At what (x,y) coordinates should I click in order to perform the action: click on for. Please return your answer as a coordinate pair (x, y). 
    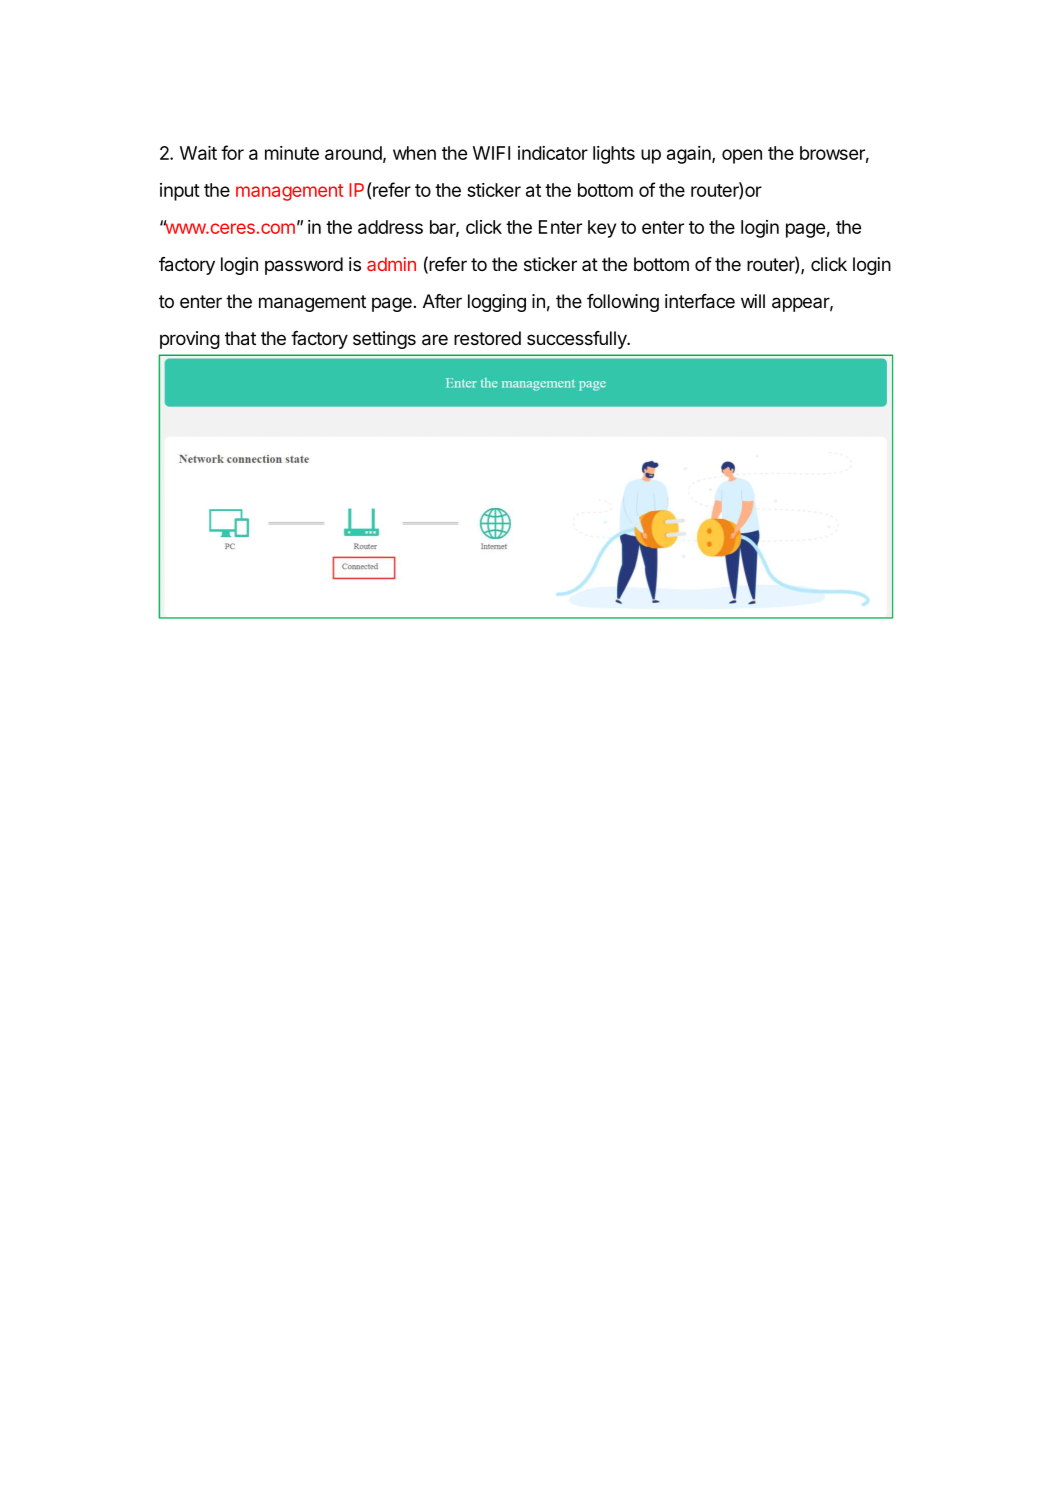
    Looking at the image, I should click on (232, 152).
